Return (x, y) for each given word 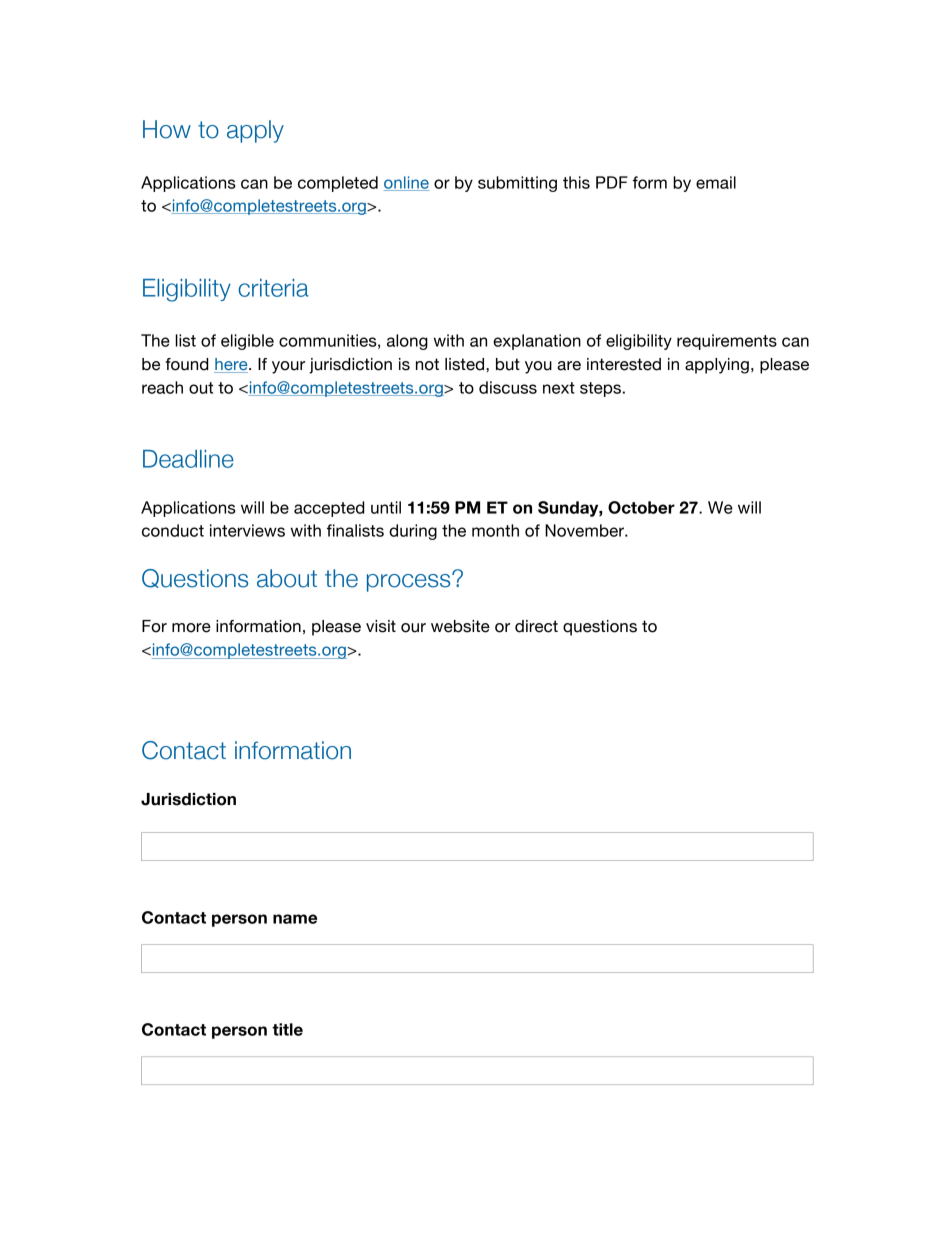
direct (536, 626)
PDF (612, 182)
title (287, 1029)
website (460, 626)
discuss (508, 387)
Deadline (188, 459)
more (191, 628)
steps (600, 389)
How (167, 129)
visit (381, 626)
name (295, 919)
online (406, 183)
